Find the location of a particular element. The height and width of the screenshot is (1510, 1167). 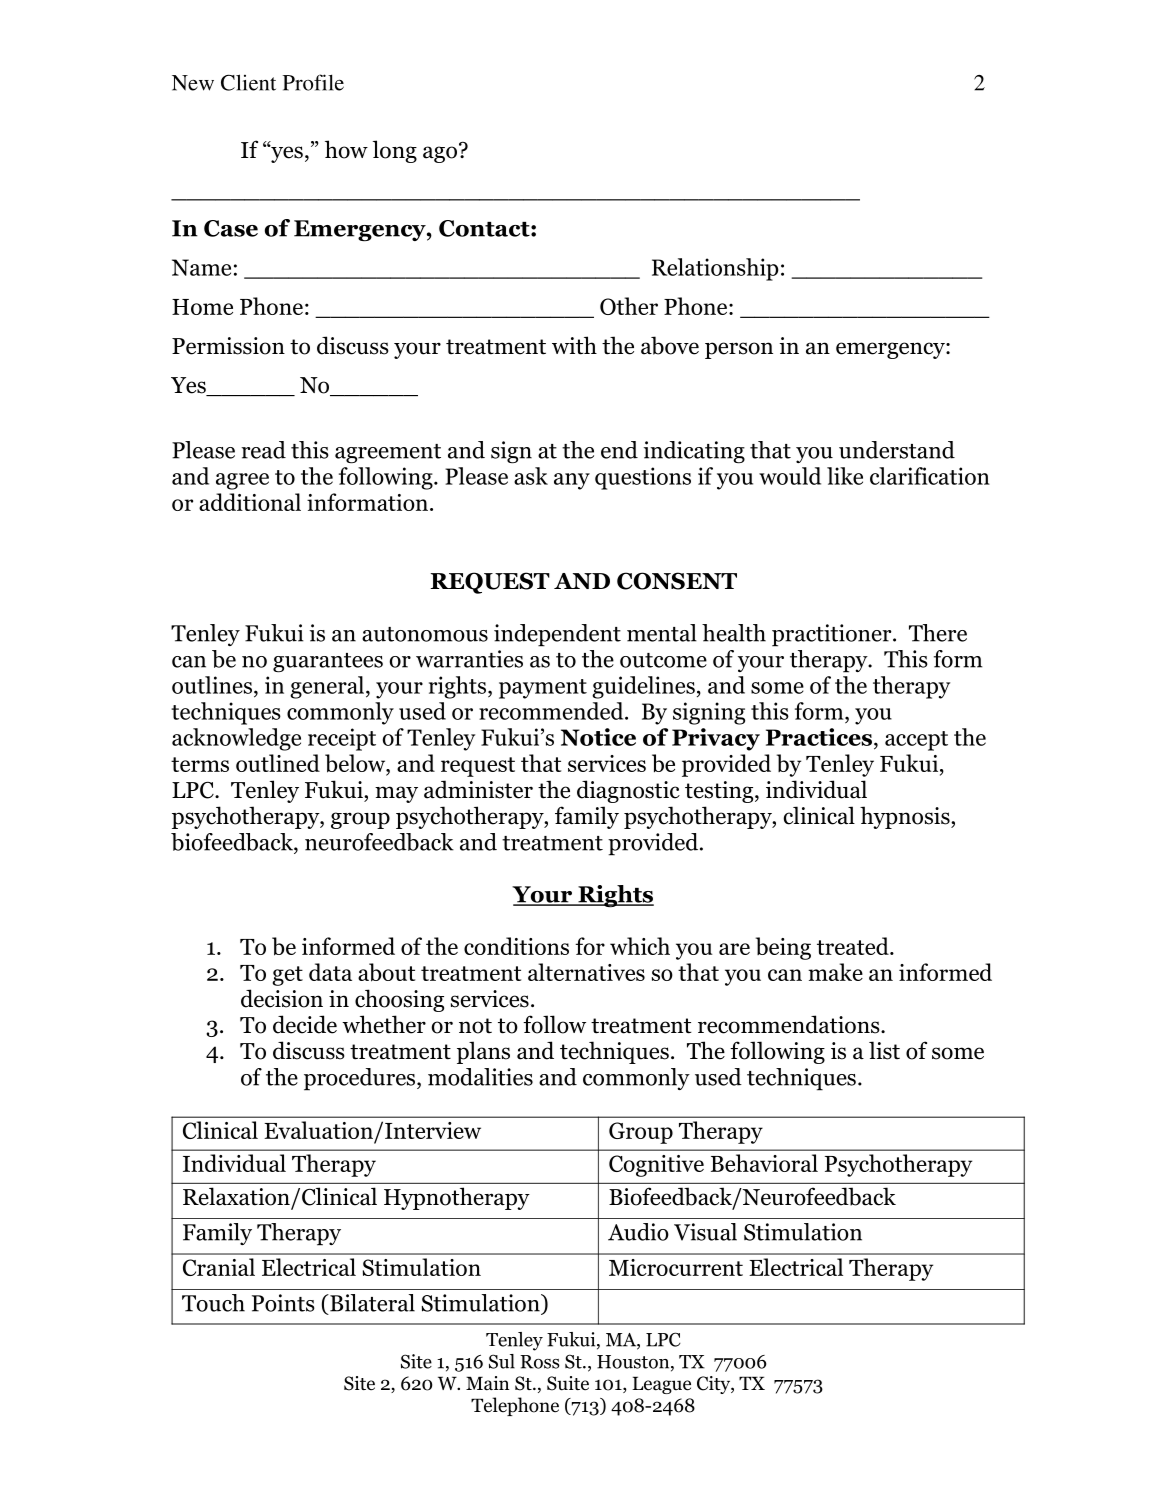

Profile is located at coordinates (313, 82).
